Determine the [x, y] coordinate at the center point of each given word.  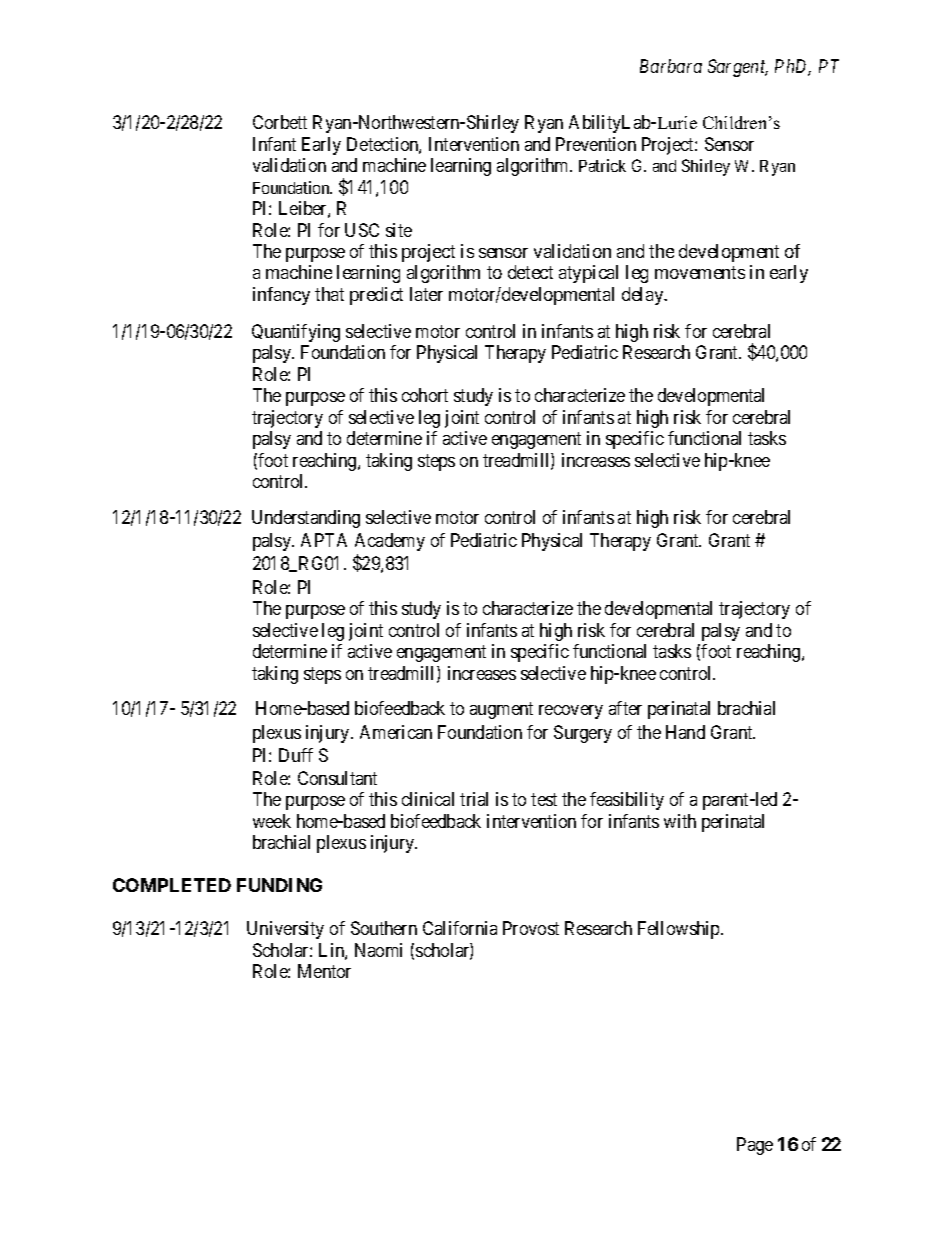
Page [755, 1146]
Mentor [324, 971]
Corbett [280, 122]
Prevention [596, 144]
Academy [390, 542]
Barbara [671, 66]
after [625, 708]
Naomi [378, 950]
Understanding [306, 519]
